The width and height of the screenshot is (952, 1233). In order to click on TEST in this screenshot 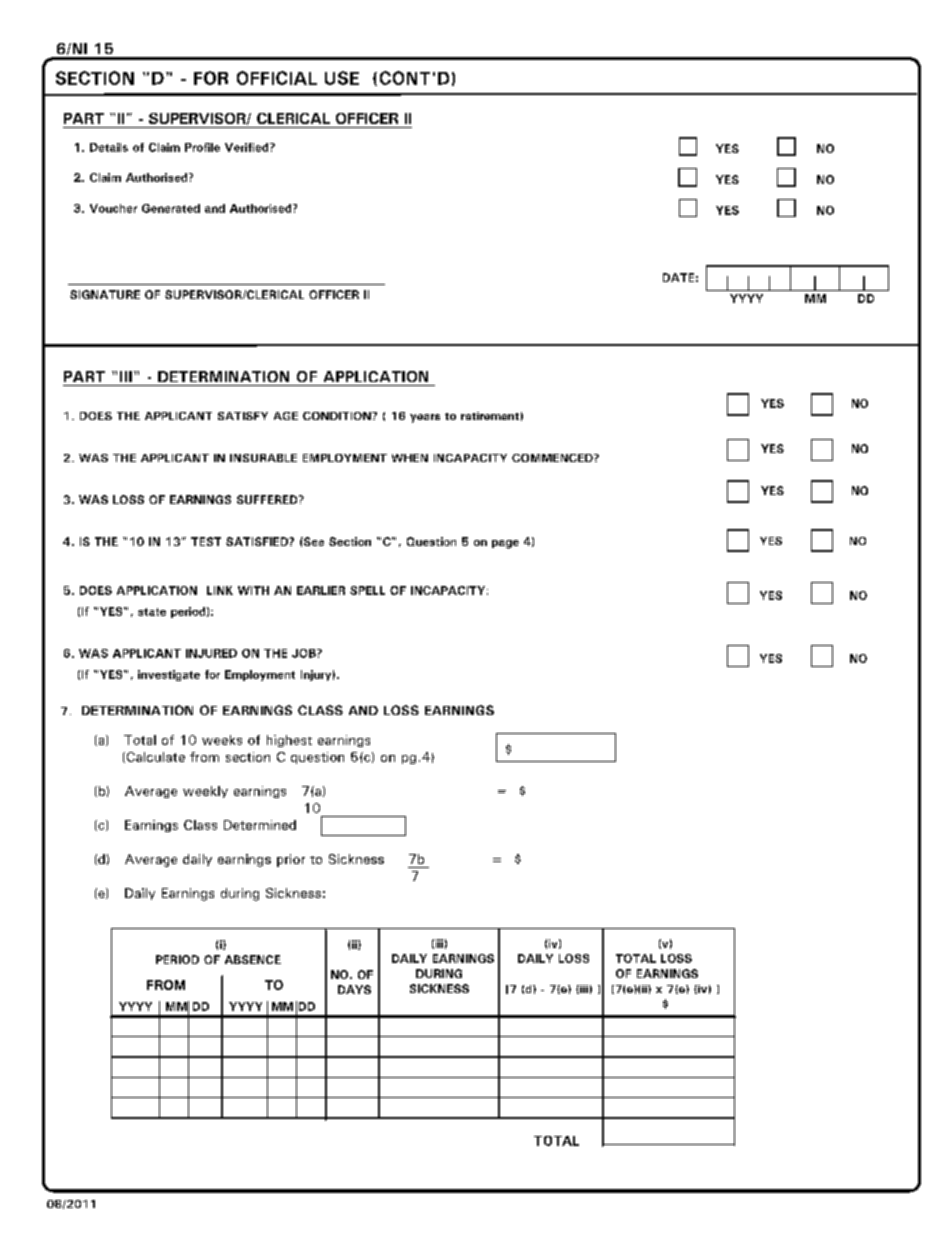, I will do `click(206, 541)`.
